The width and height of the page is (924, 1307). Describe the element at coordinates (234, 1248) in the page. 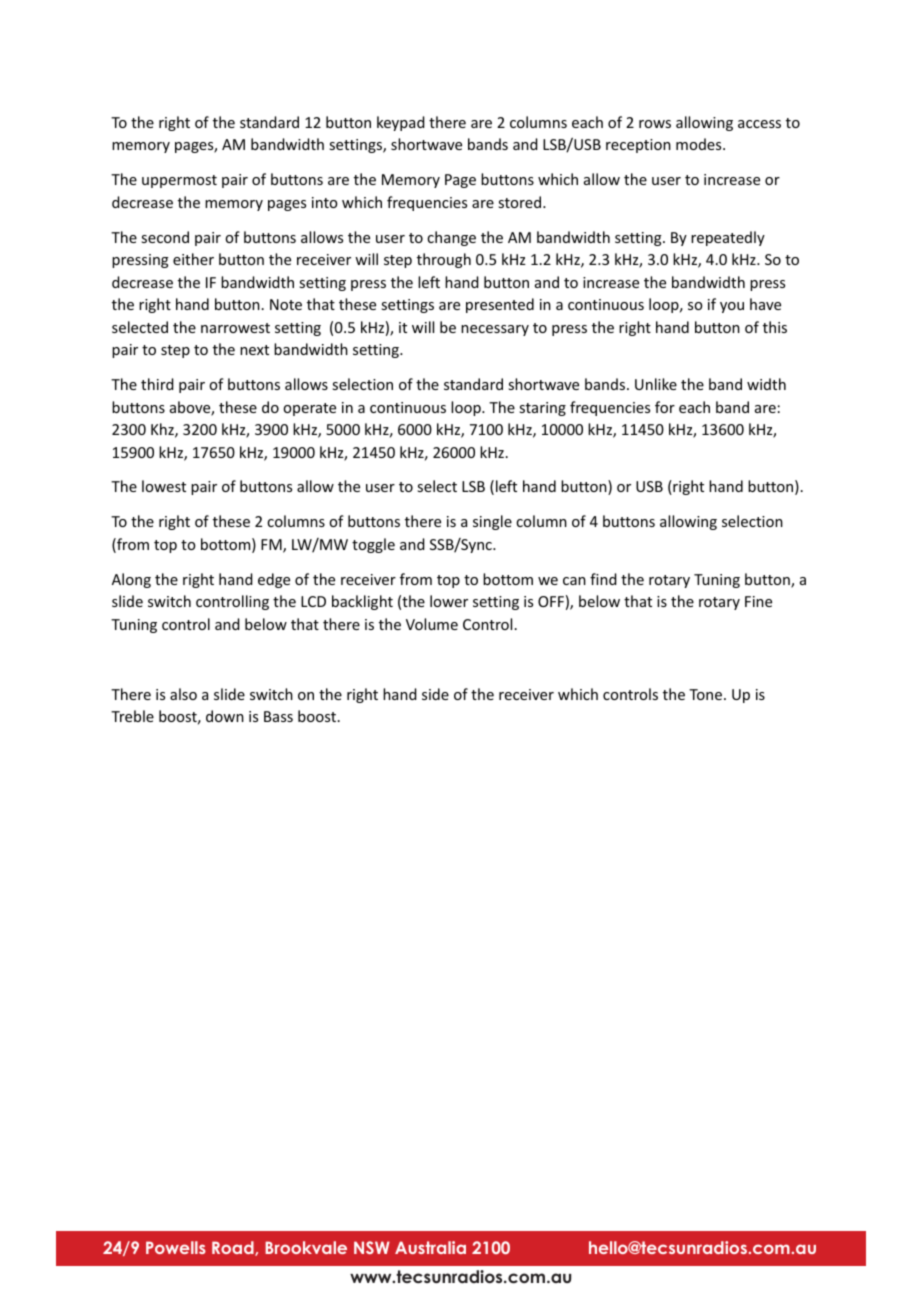

I see `Road` at that location.
